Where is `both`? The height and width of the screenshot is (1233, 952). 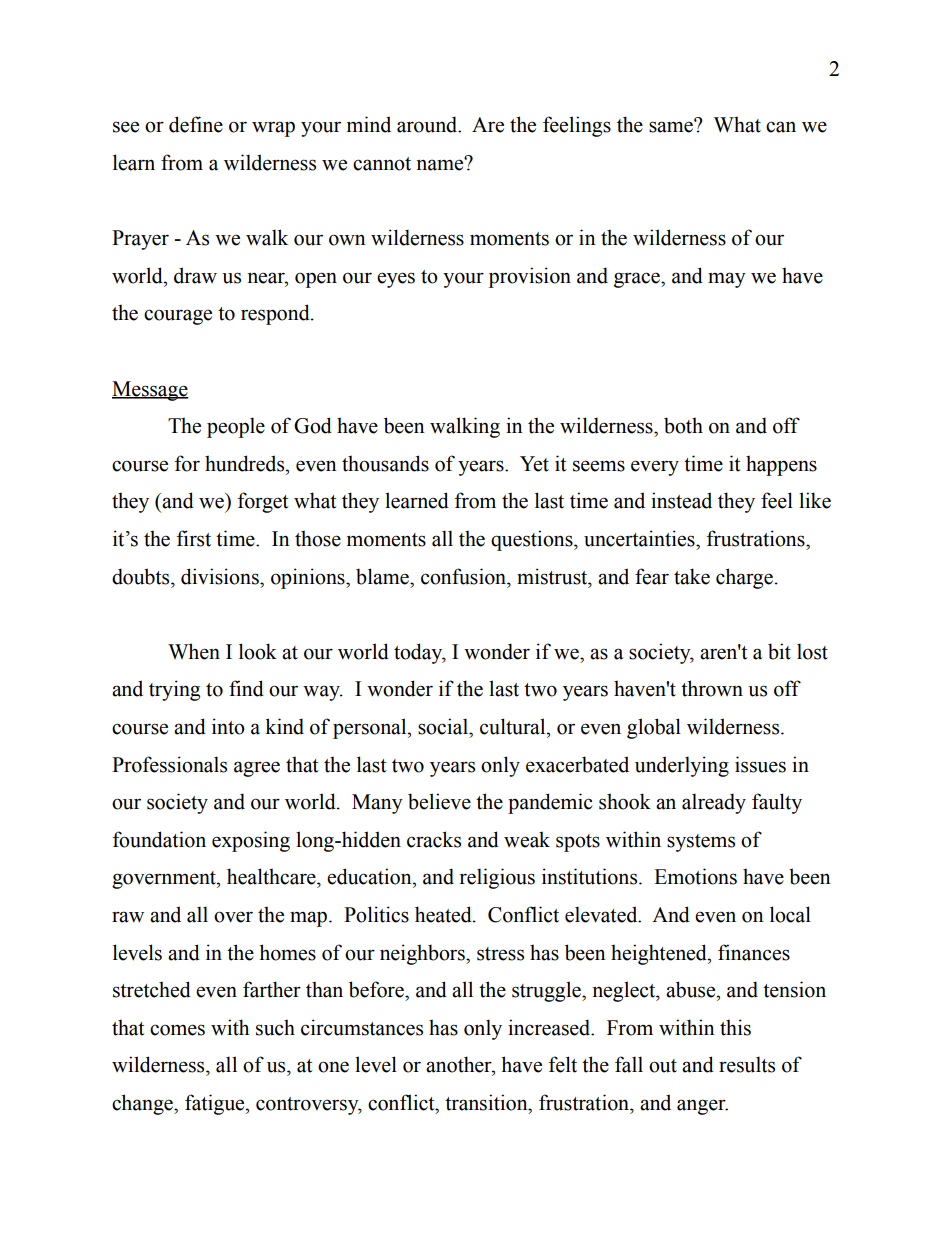 both is located at coordinates (683, 425).
